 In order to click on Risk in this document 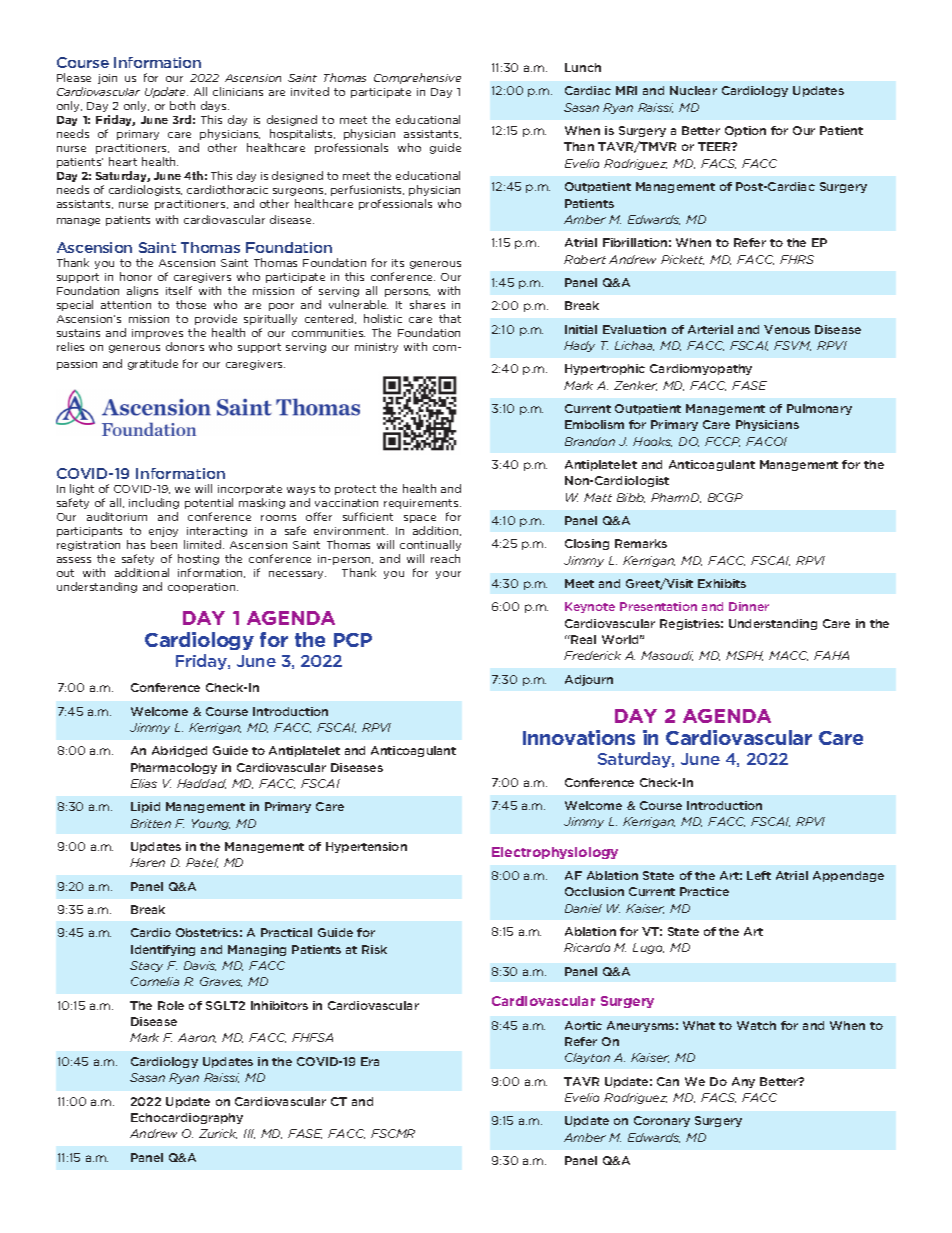, I will do `click(374, 949)`.
